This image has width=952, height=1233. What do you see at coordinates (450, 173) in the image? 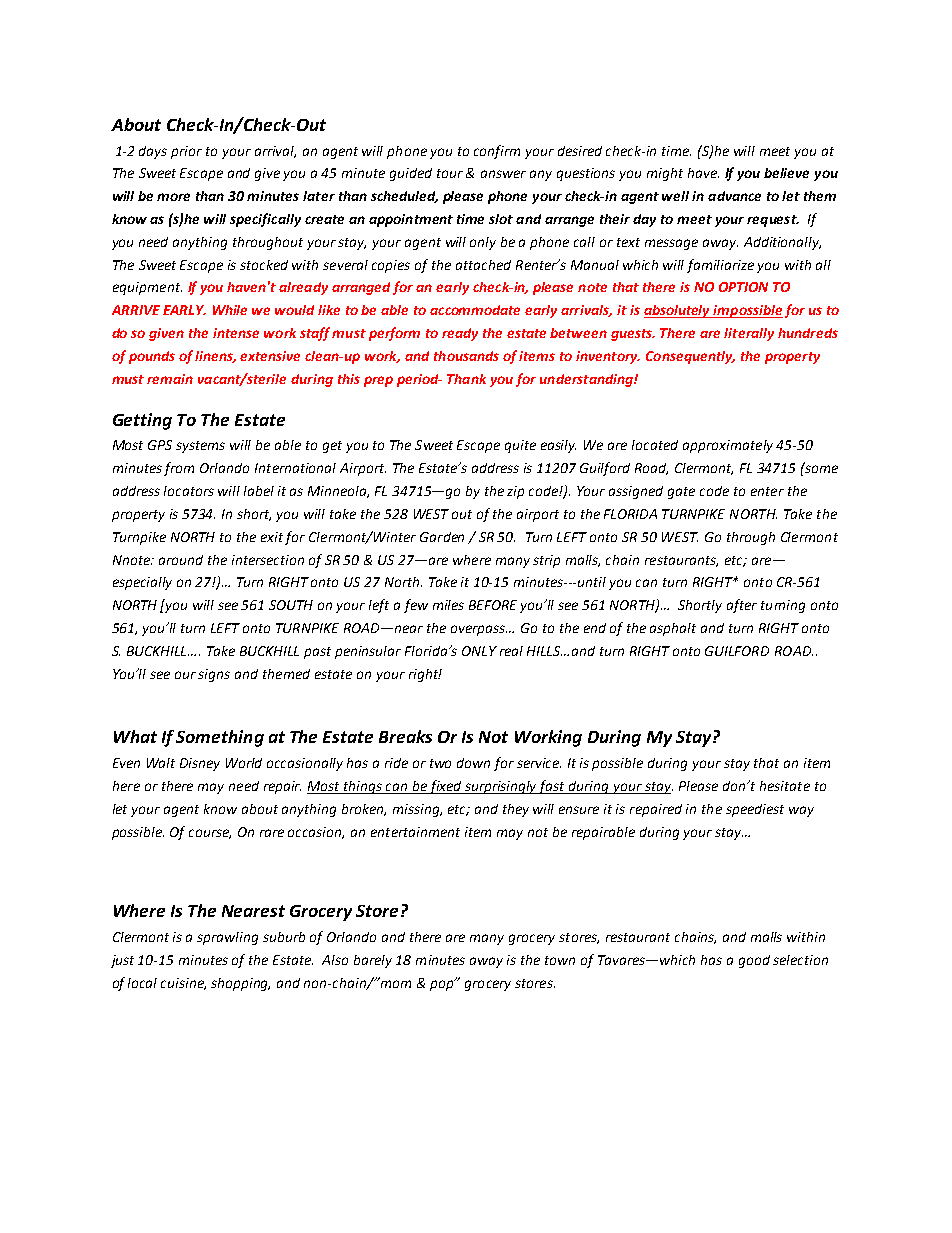
I see `tour` at bounding box center [450, 173].
